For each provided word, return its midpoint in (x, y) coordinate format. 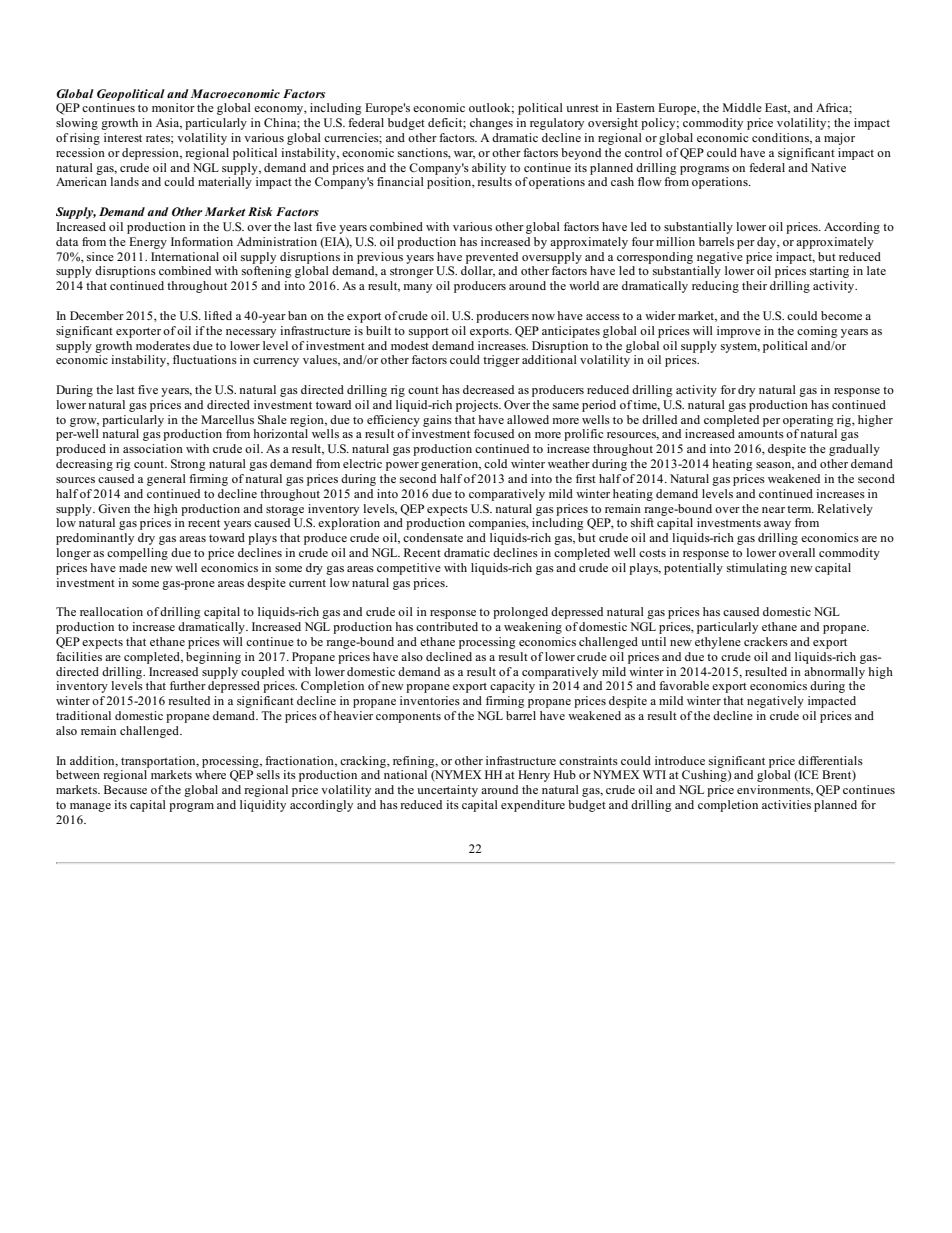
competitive (409, 569)
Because (125, 789)
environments (774, 790)
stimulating (757, 569)
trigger (501, 361)
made (133, 567)
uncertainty (447, 791)
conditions (781, 138)
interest (123, 137)
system (740, 348)
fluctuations (205, 359)
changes (491, 124)
